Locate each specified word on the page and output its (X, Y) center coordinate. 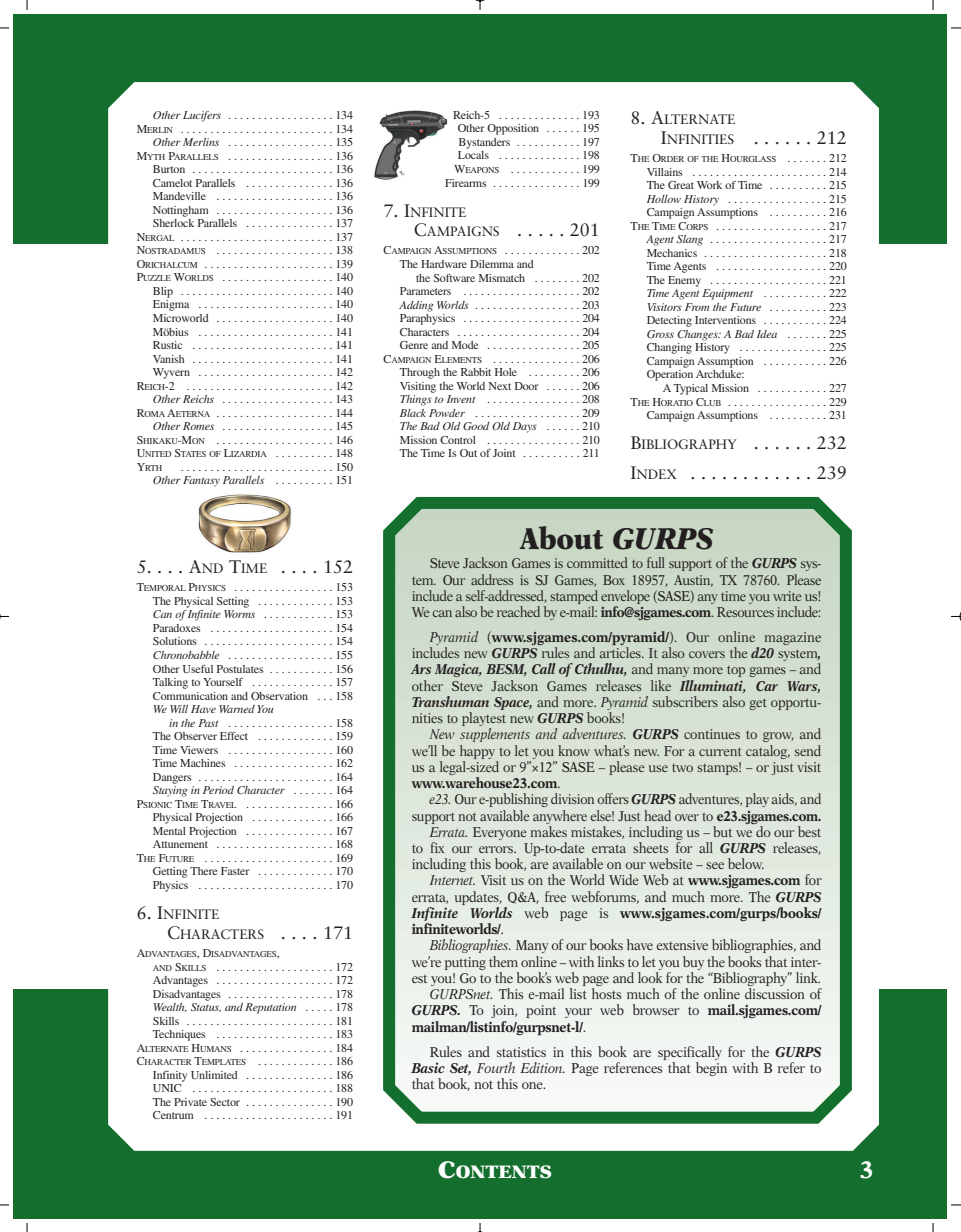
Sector (225, 1102)
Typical (691, 389)
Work (709, 185)
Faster (235, 871)
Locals (473, 155)
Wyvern (171, 373)
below (746, 863)
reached (518, 611)
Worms (239, 614)
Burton (169, 169)
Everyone (500, 833)
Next (500, 386)
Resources (745, 612)
